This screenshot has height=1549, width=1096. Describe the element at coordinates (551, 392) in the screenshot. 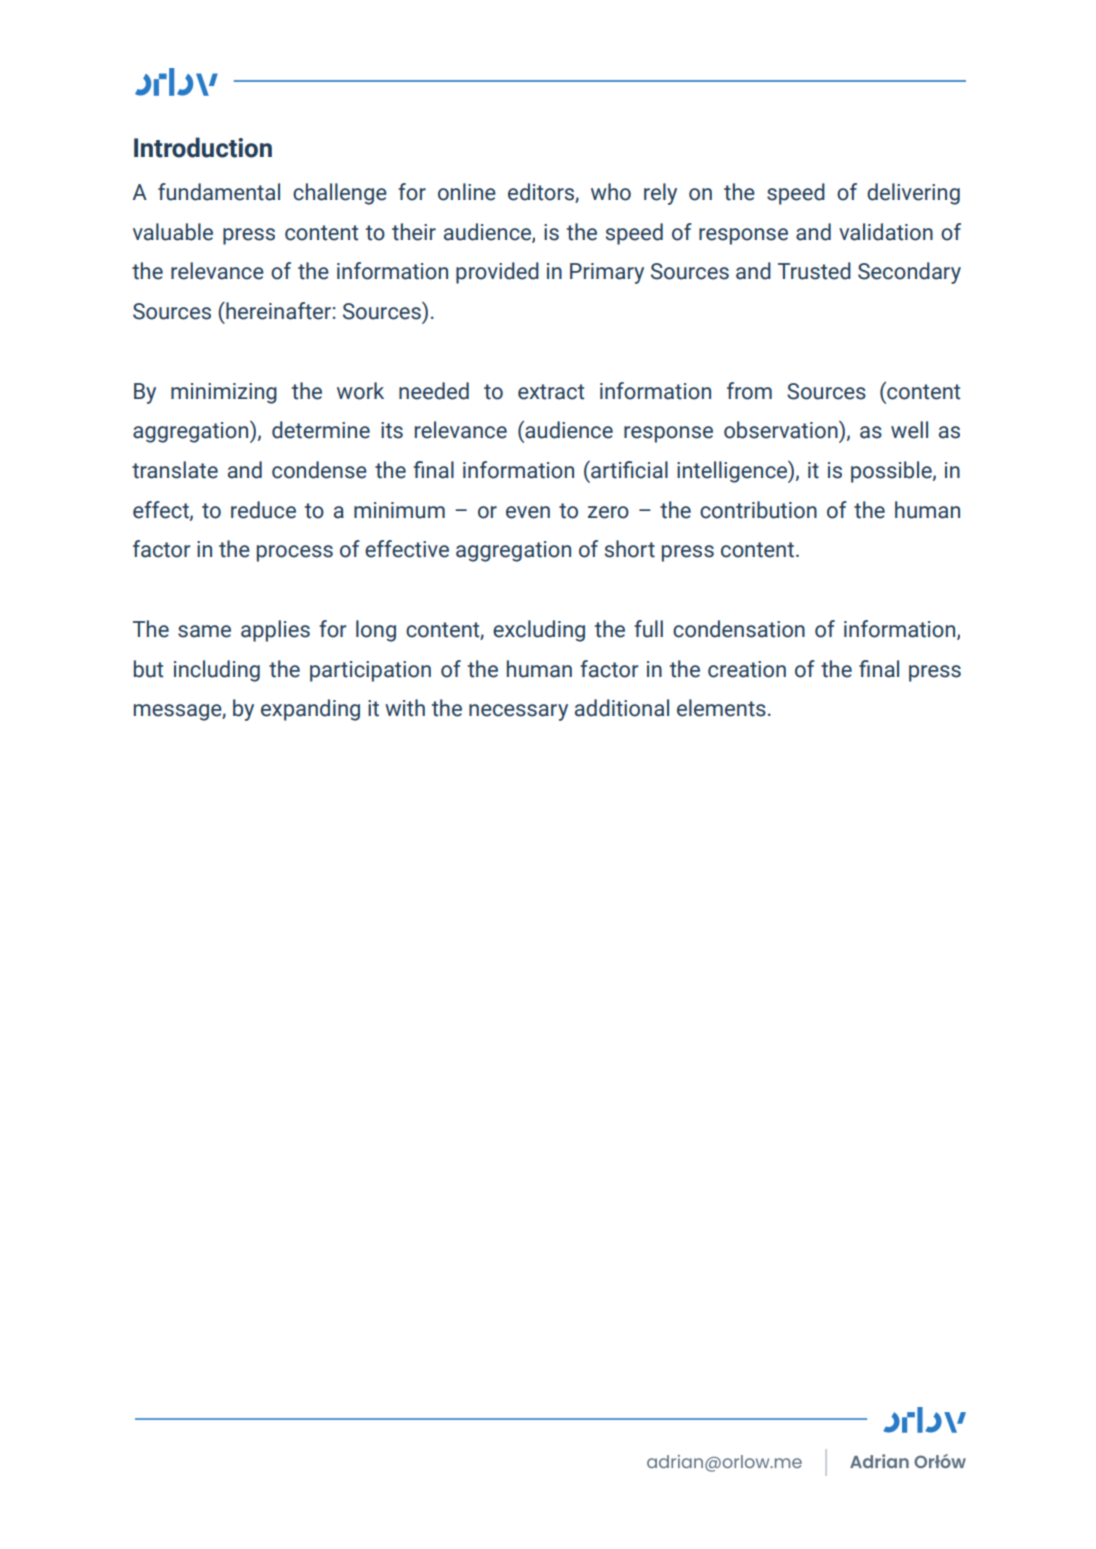

I see `extract` at that location.
